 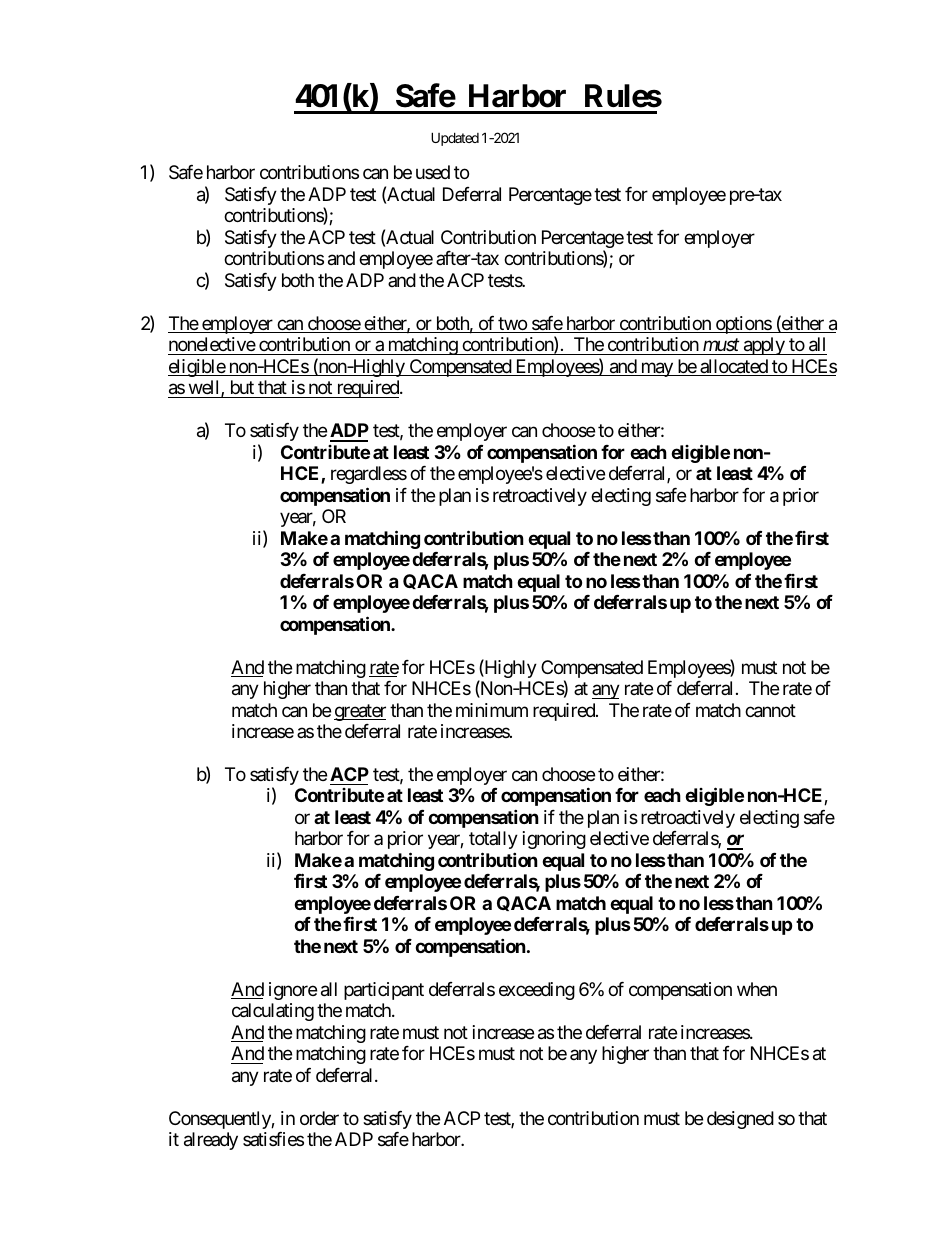 What do you see at coordinates (492, 710) in the screenshot?
I see `minimum` at bounding box center [492, 710].
